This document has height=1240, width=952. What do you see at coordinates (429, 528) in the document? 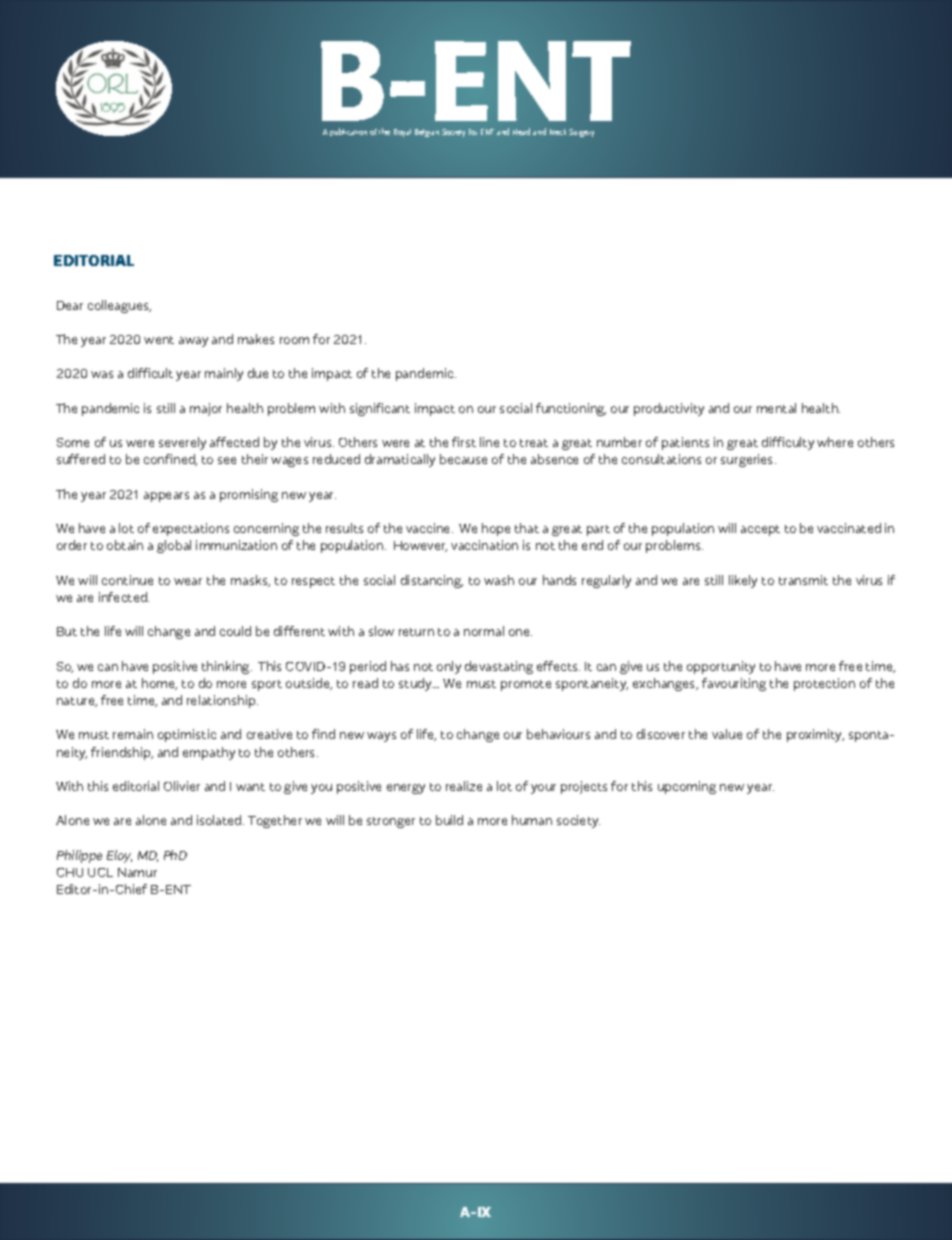
I see `vaccine` at bounding box center [429, 528].
